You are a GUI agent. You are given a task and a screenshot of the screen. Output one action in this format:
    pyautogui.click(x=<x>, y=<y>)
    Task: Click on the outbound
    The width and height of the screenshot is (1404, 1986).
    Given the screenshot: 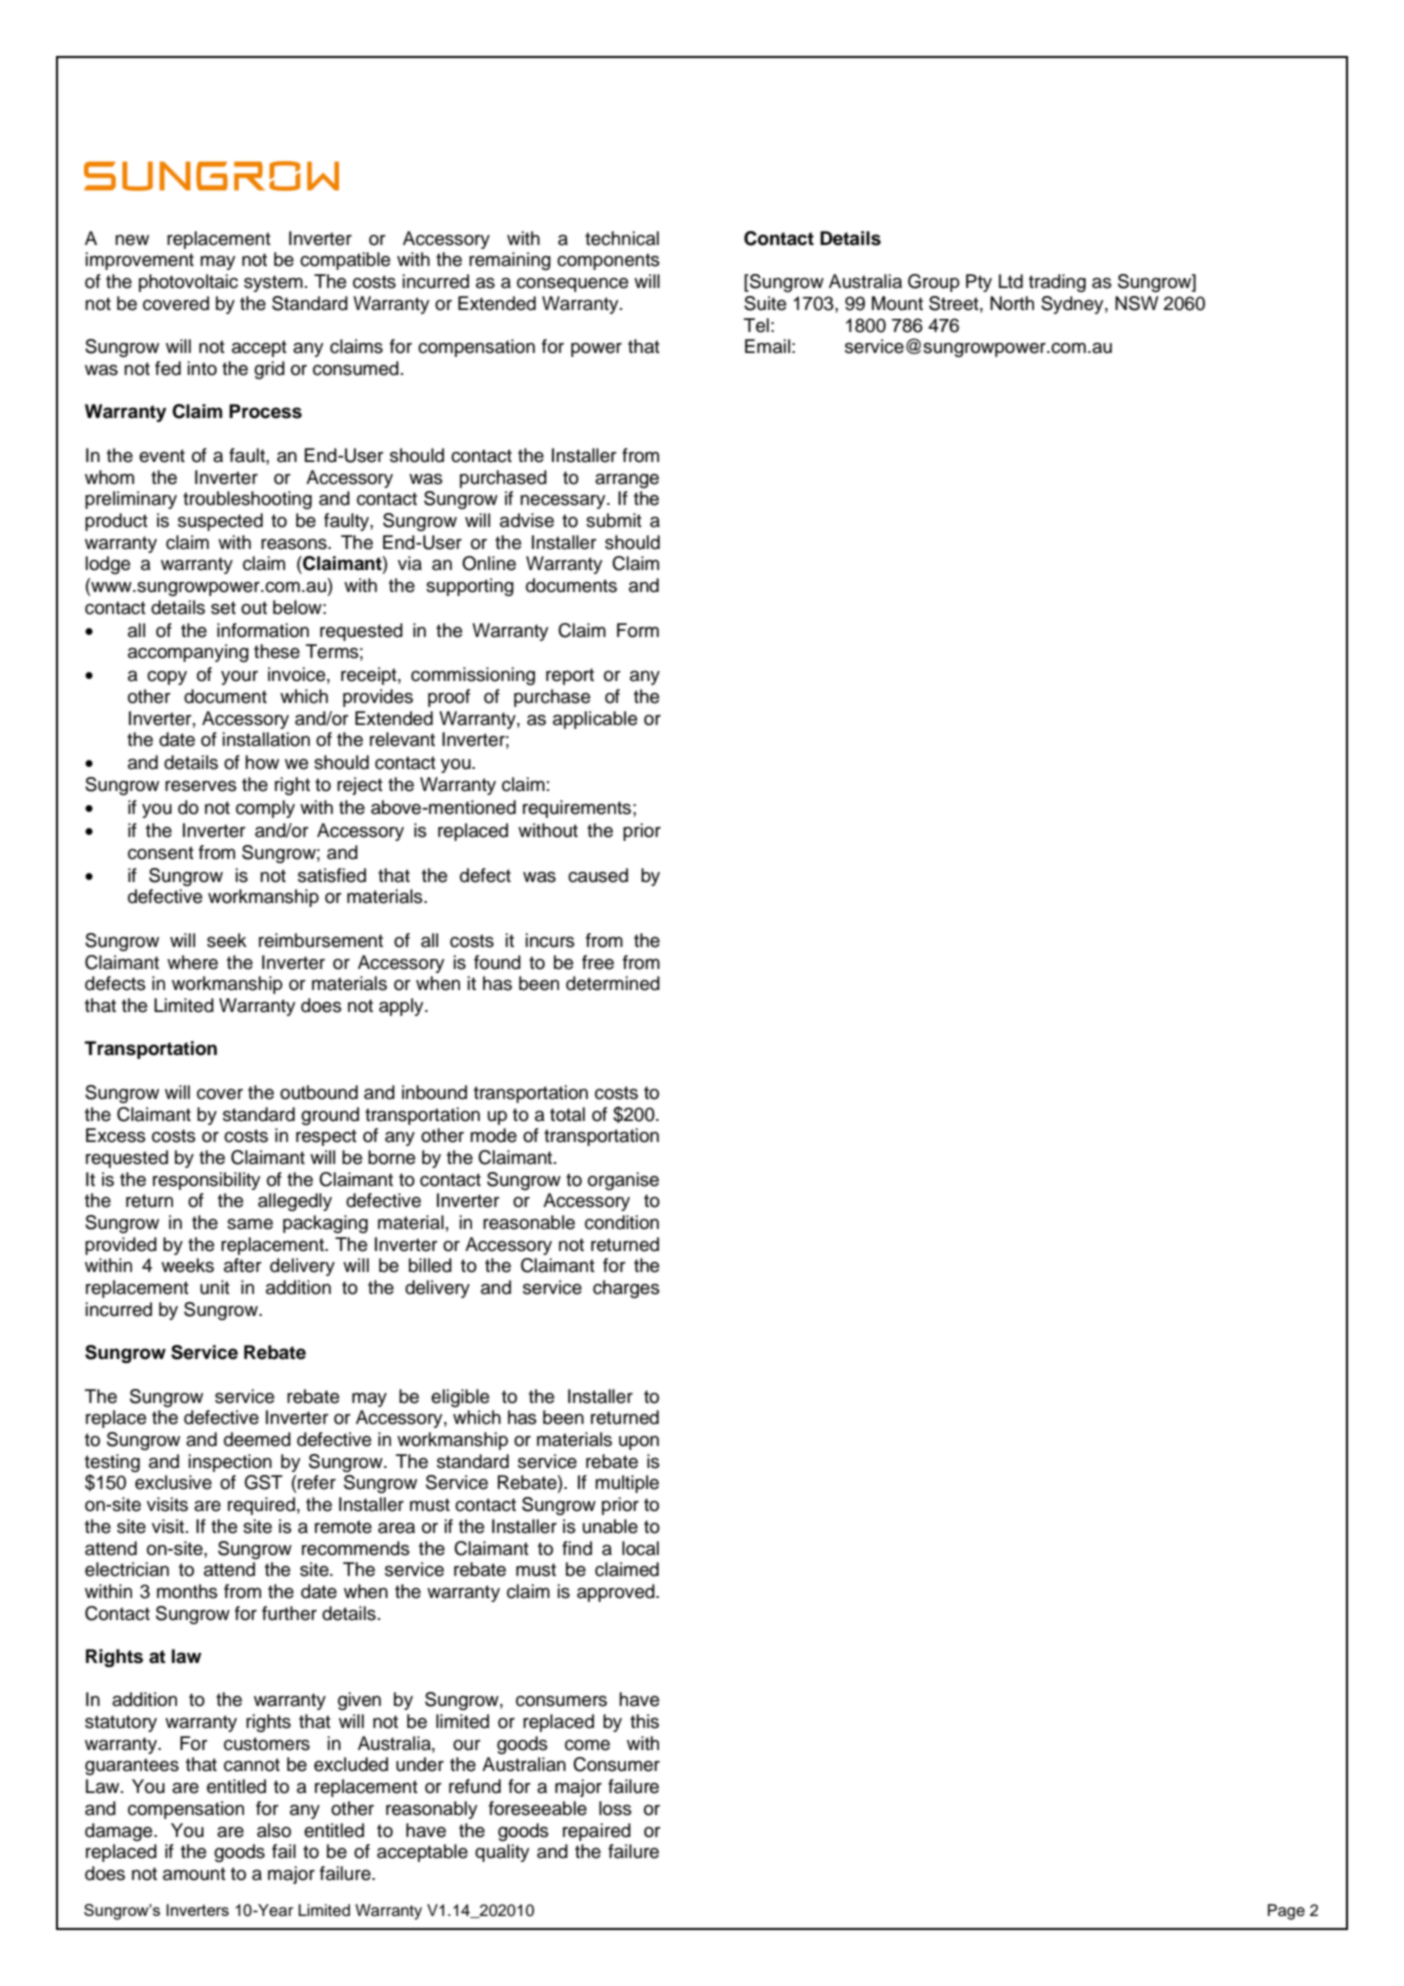 What is the action you would take?
    pyautogui.click(x=319, y=1092)
